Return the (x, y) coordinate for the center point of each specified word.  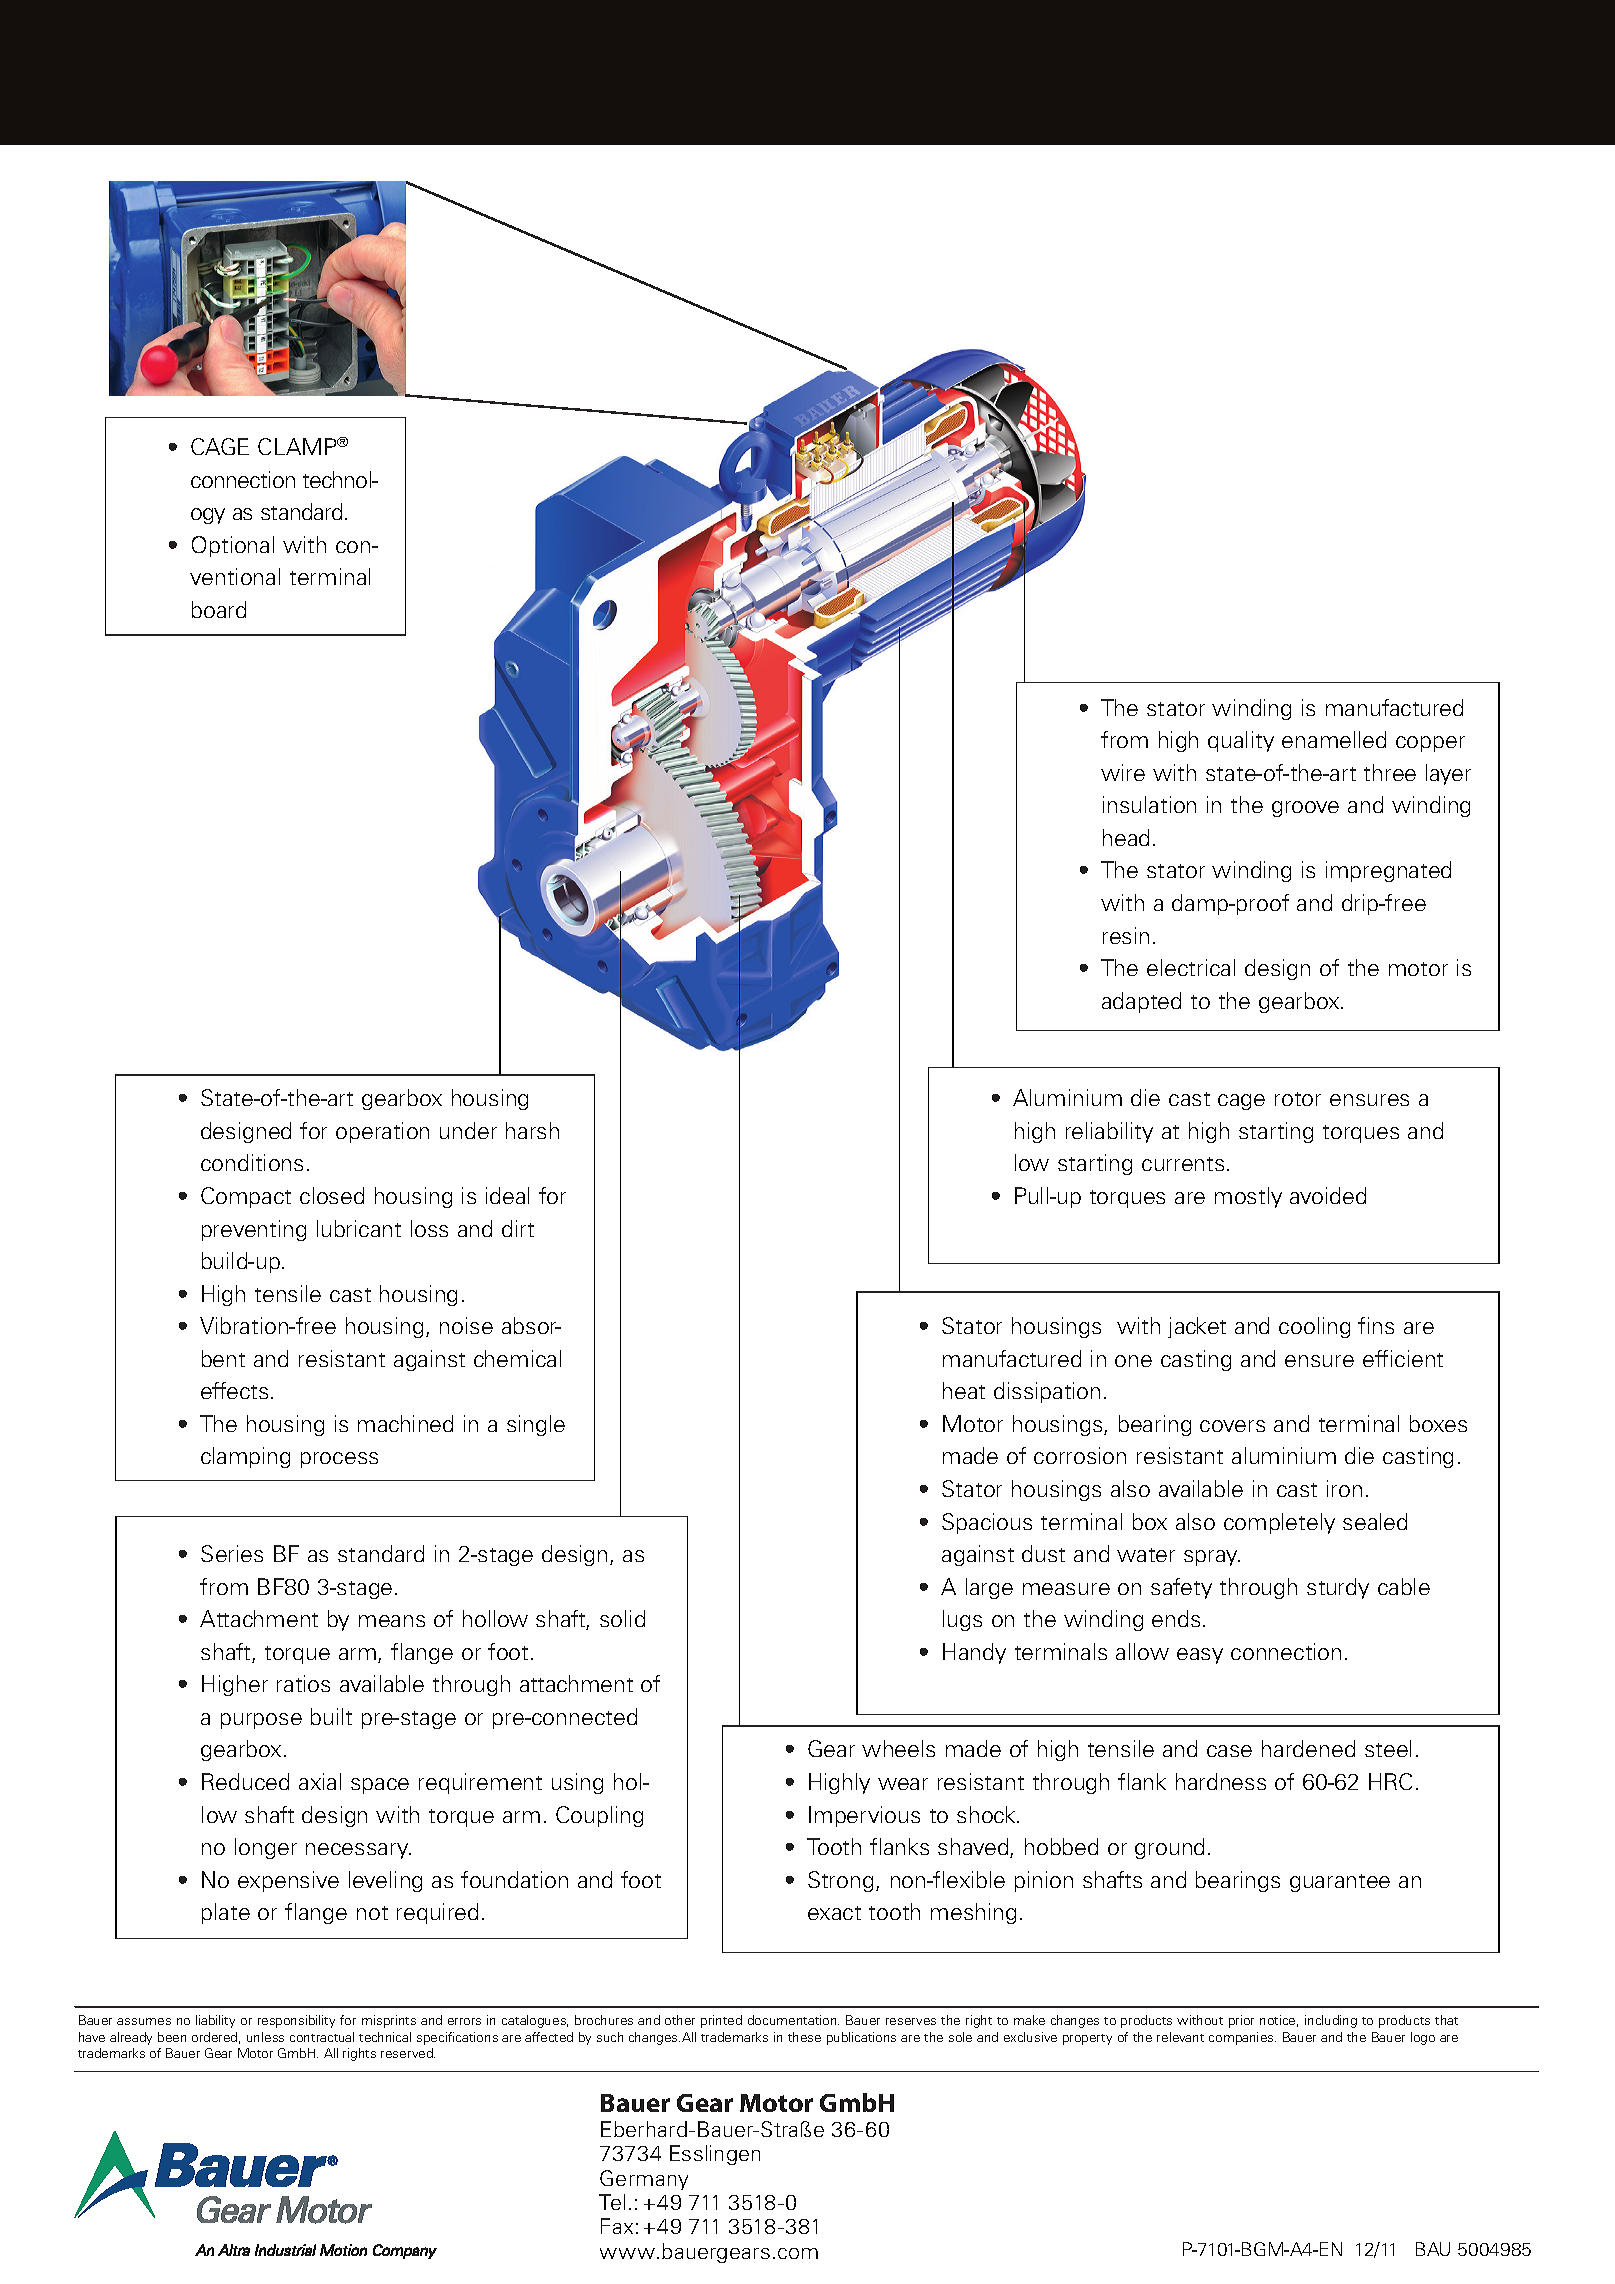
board (219, 609)
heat (964, 1390)
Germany (644, 2180)
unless (265, 2037)
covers (1232, 1426)
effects (234, 1390)
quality (1241, 741)
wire (1123, 772)
